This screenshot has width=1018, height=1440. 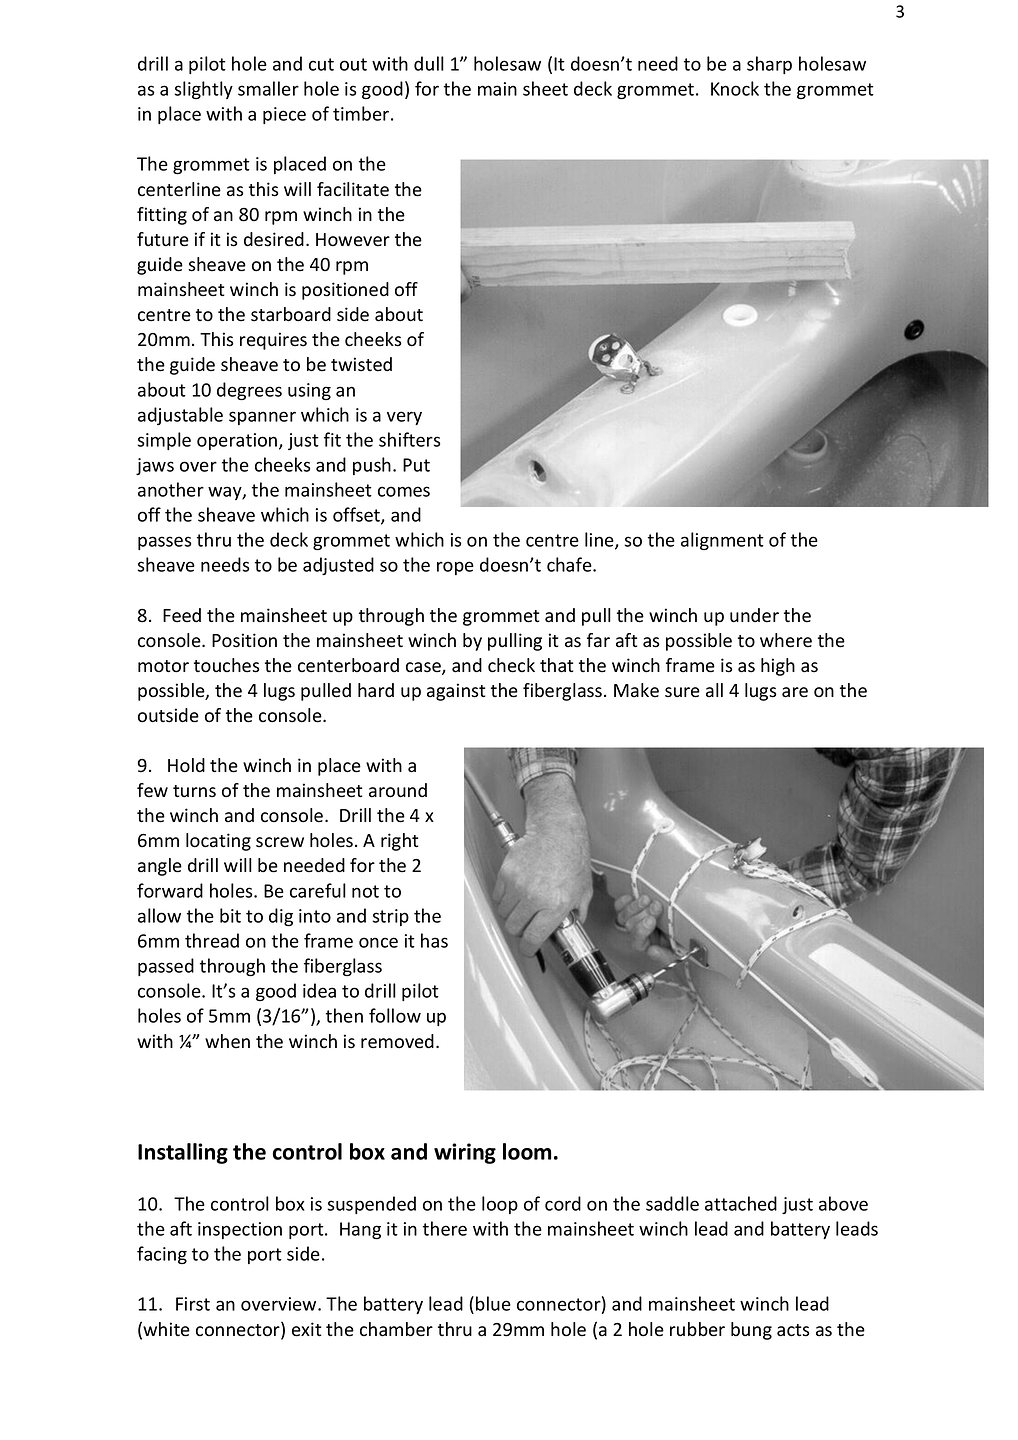 I want to click on when, so click(x=227, y=1041).
